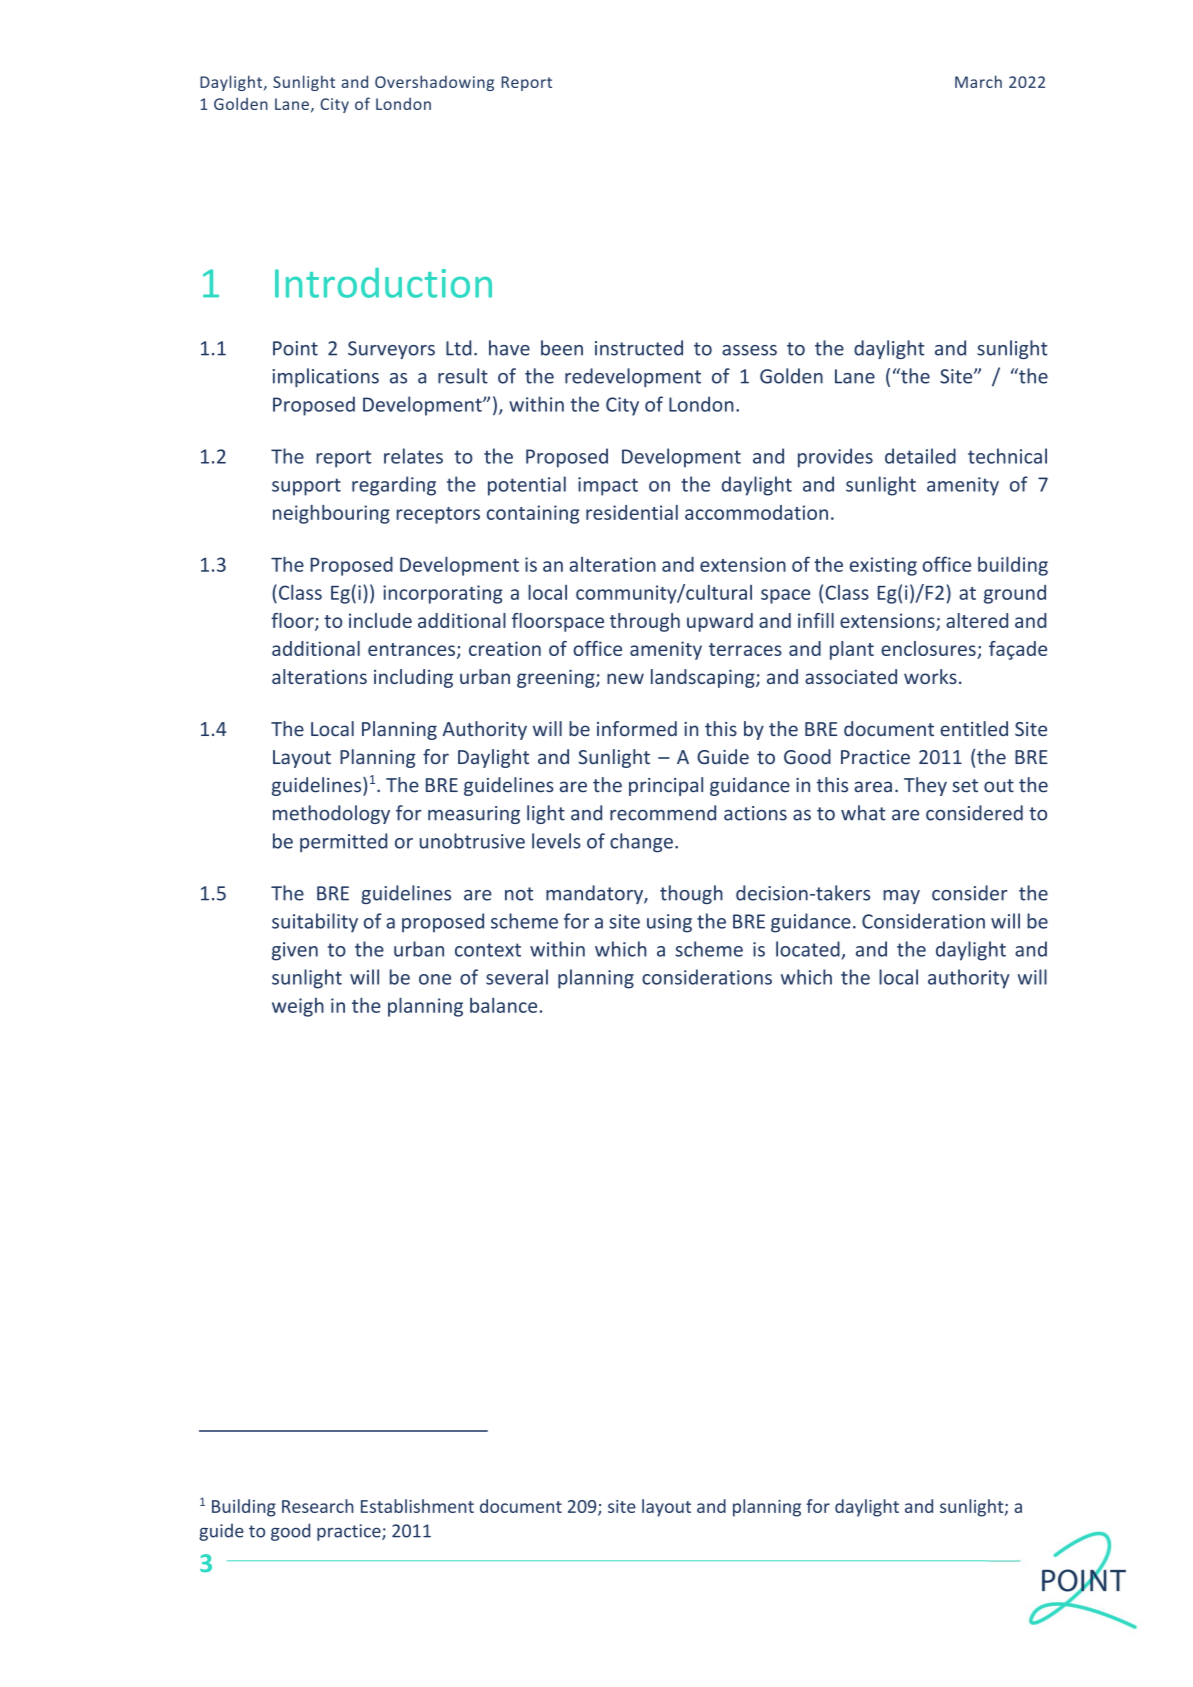  Describe the element at coordinates (669, 923) in the page. I see `using` at that location.
